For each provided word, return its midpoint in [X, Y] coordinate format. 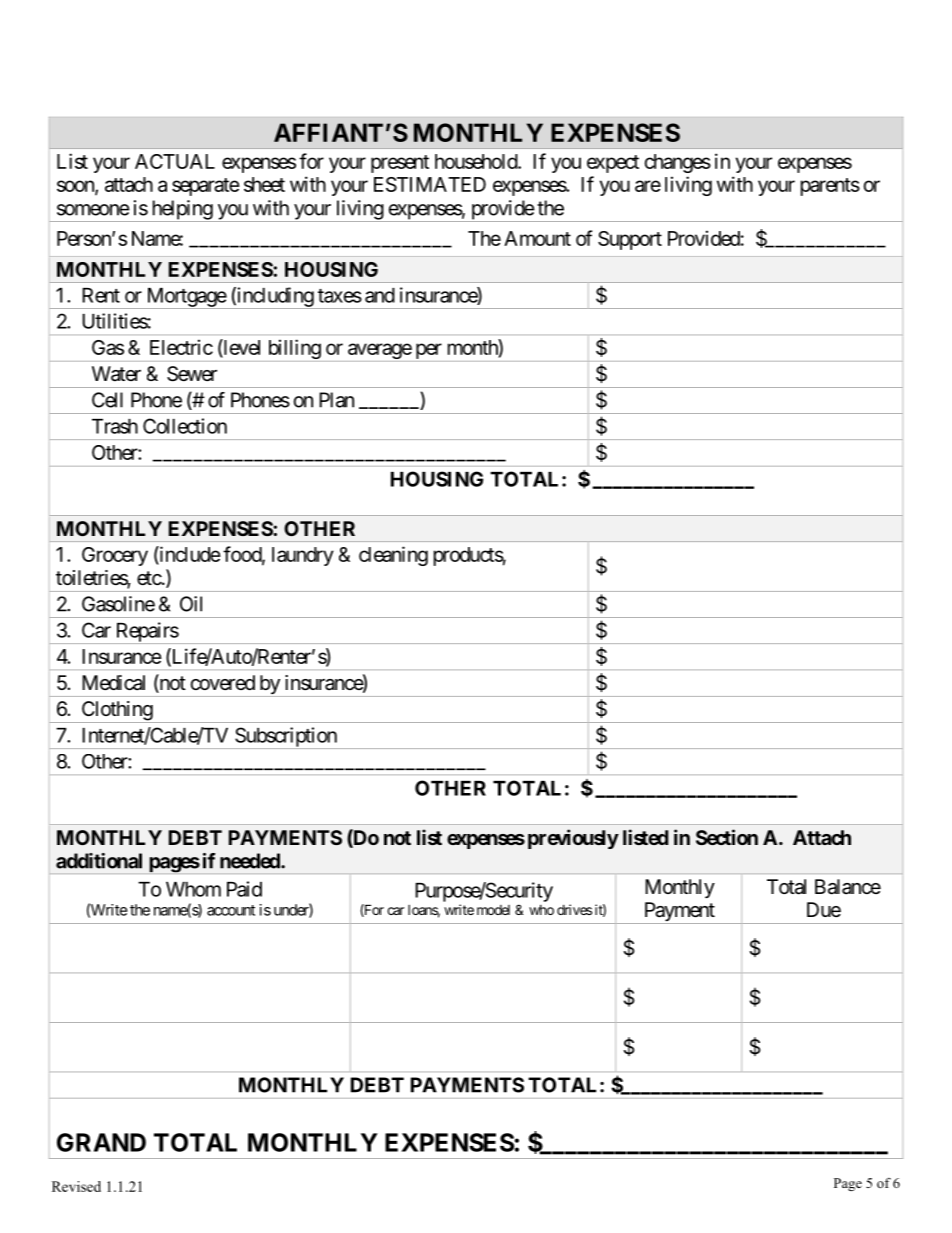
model [493, 910]
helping [181, 211]
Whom [193, 889]
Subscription [286, 738]
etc [149, 578]
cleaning [393, 556]
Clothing [116, 712]
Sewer [192, 374]
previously [573, 839]
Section [727, 837]
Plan [336, 400]
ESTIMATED [430, 184]
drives [574, 909]
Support [630, 240]
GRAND [101, 1142]
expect [613, 164]
